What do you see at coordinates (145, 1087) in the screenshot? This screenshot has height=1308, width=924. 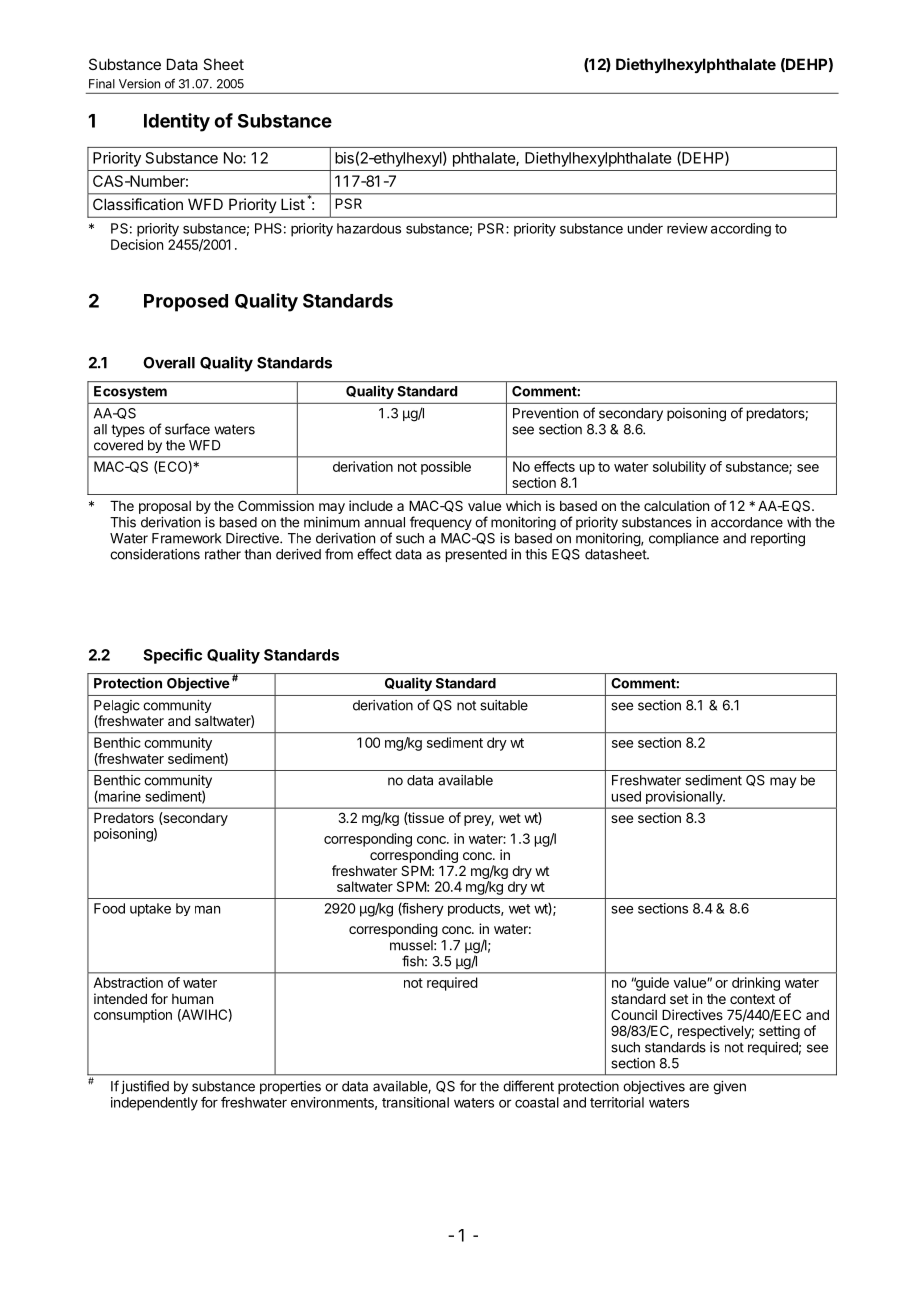 I see `justified` at bounding box center [145, 1087].
